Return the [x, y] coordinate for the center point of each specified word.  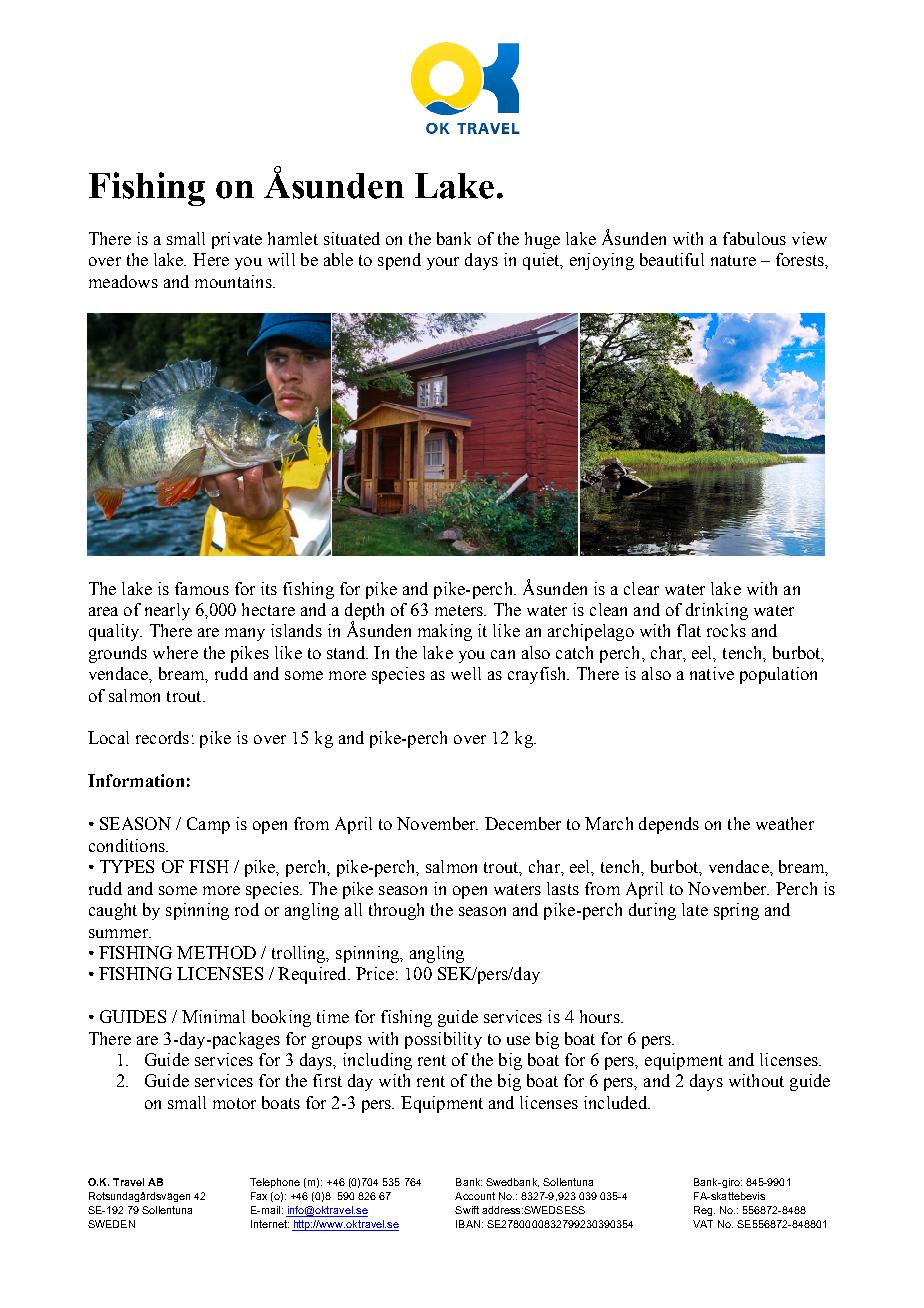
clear [641, 588]
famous [202, 588]
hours [601, 1016]
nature [733, 260]
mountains [234, 281]
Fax [259, 1196]
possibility [443, 1040]
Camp [208, 825]
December [523, 823]
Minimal [213, 1016]
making [445, 632]
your [443, 263]
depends [669, 825]
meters [460, 610]
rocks [726, 630]
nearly [167, 611]
